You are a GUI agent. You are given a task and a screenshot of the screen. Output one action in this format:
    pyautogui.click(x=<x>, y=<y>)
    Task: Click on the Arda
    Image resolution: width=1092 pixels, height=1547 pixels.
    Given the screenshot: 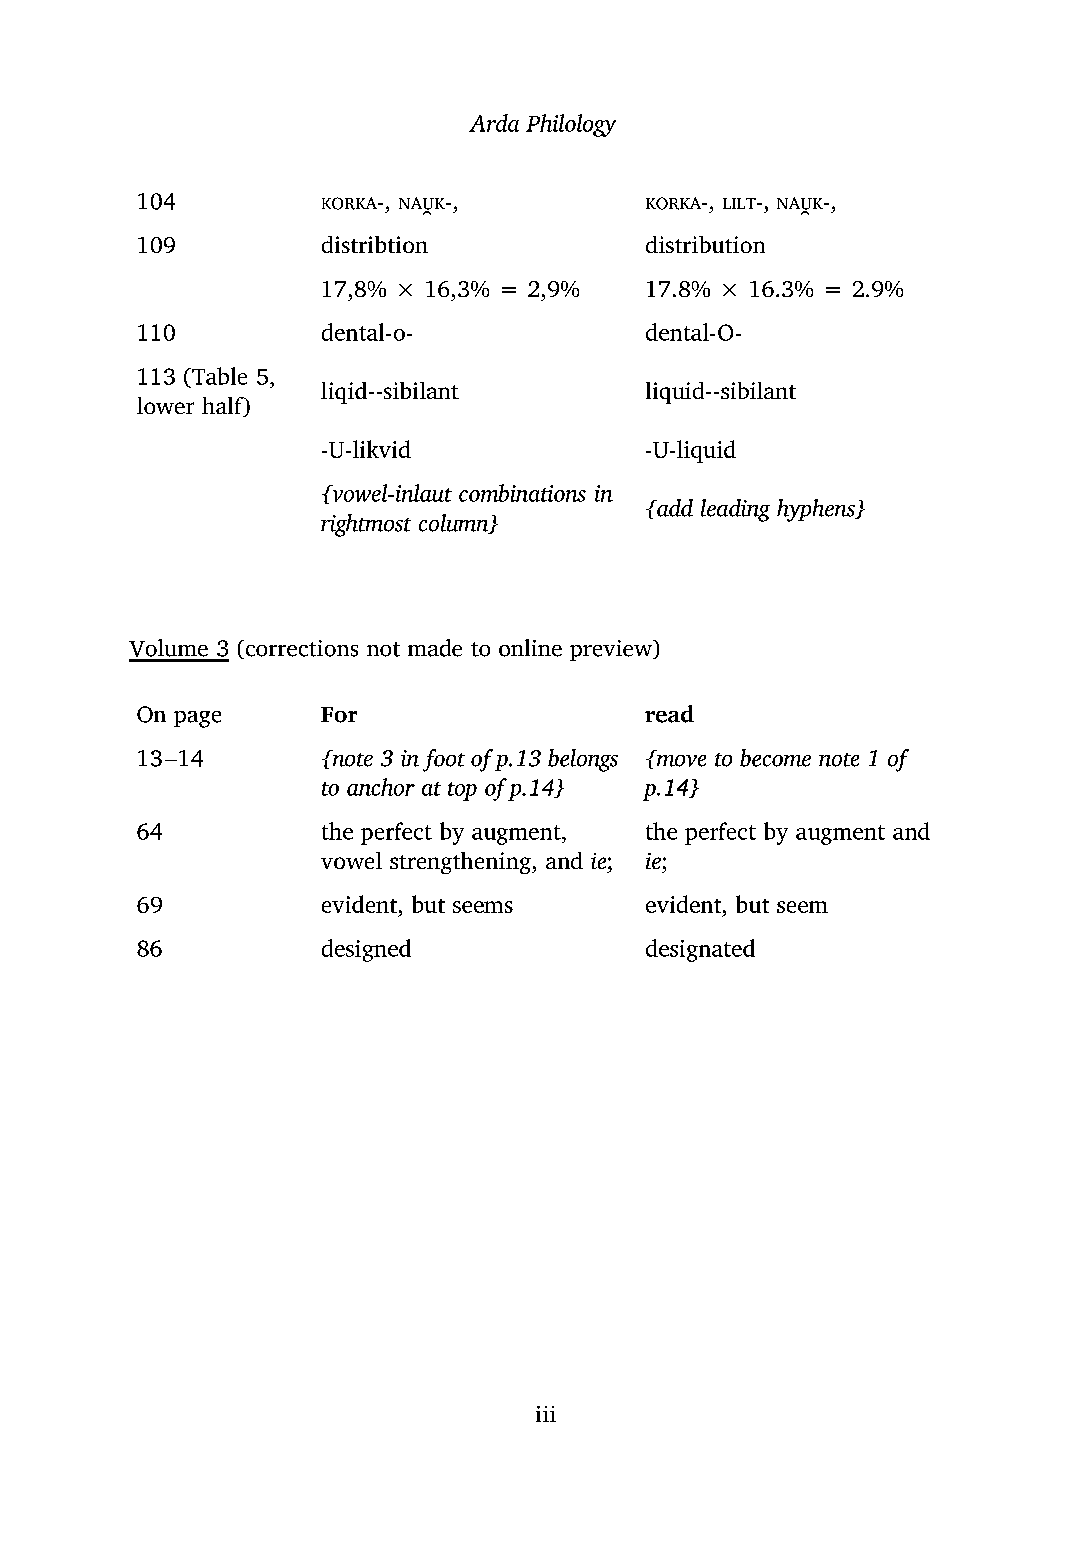 What is the action you would take?
    pyautogui.click(x=494, y=123)
